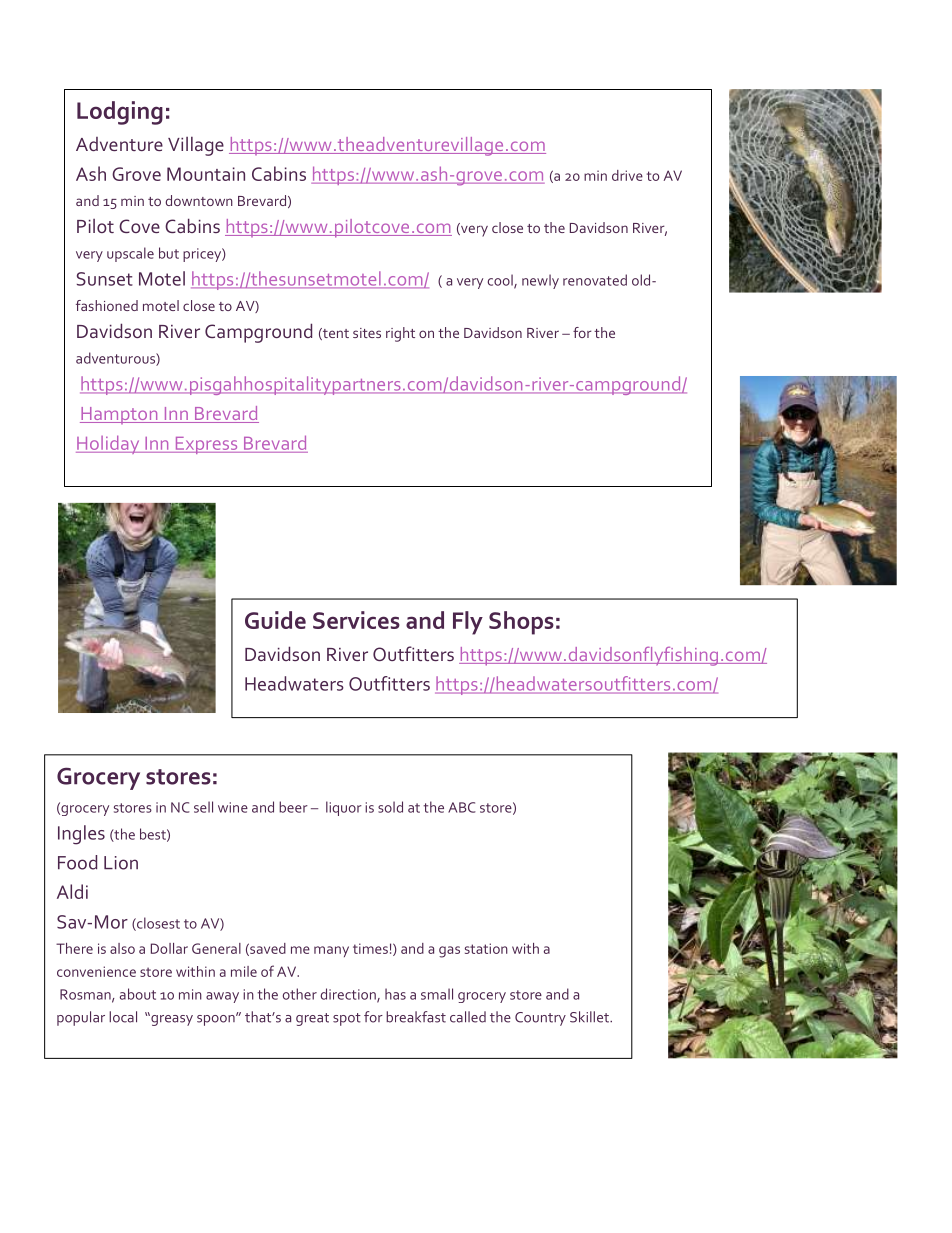 The width and height of the document is (952, 1233). I want to click on drive, so click(627, 175).
